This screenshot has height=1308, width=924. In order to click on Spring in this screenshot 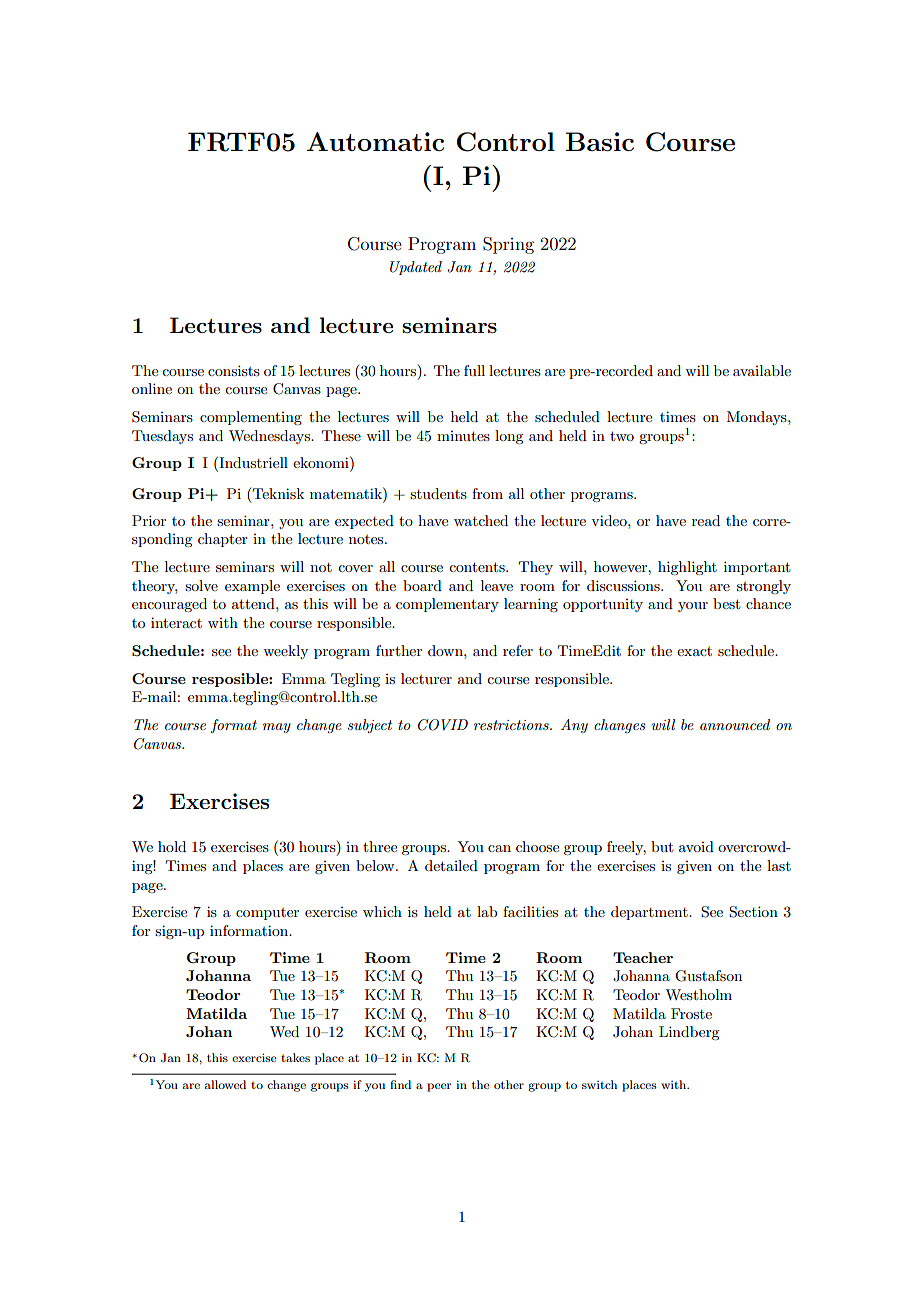, I will do `click(508, 245)`.
